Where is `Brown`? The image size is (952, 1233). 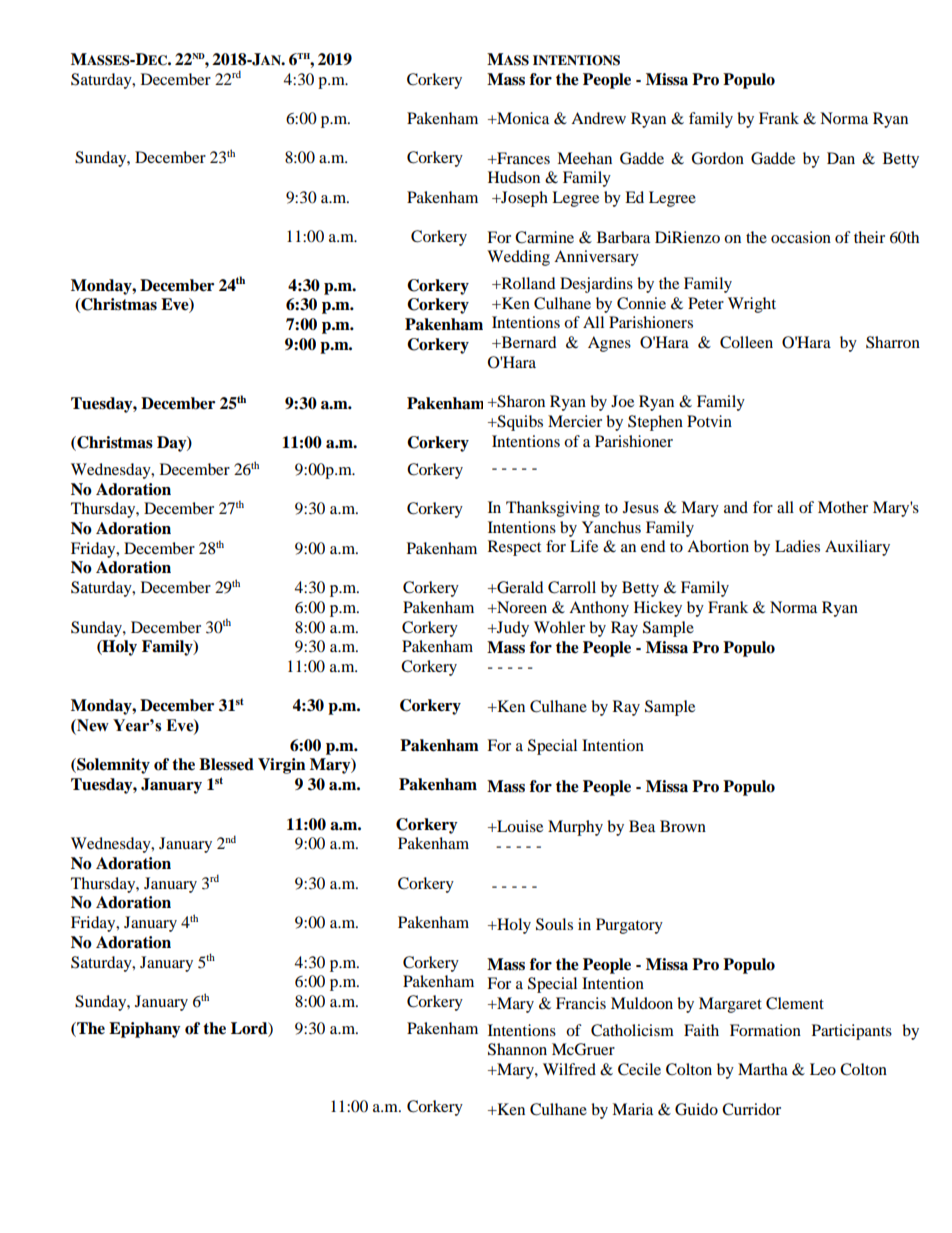
Brown is located at coordinates (683, 826).
